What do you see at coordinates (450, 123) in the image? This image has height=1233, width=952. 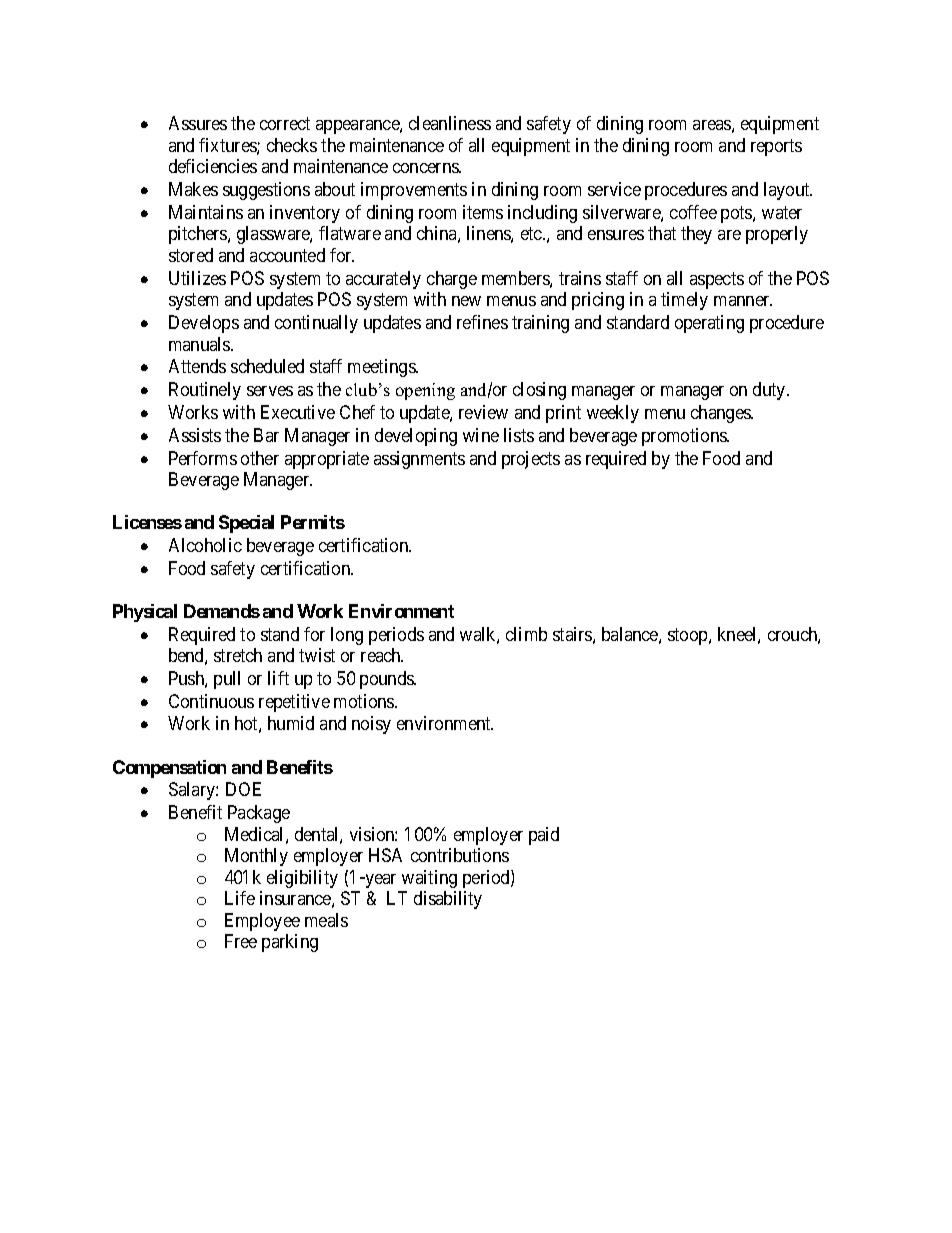 I see `cleanliness` at bounding box center [450, 123].
